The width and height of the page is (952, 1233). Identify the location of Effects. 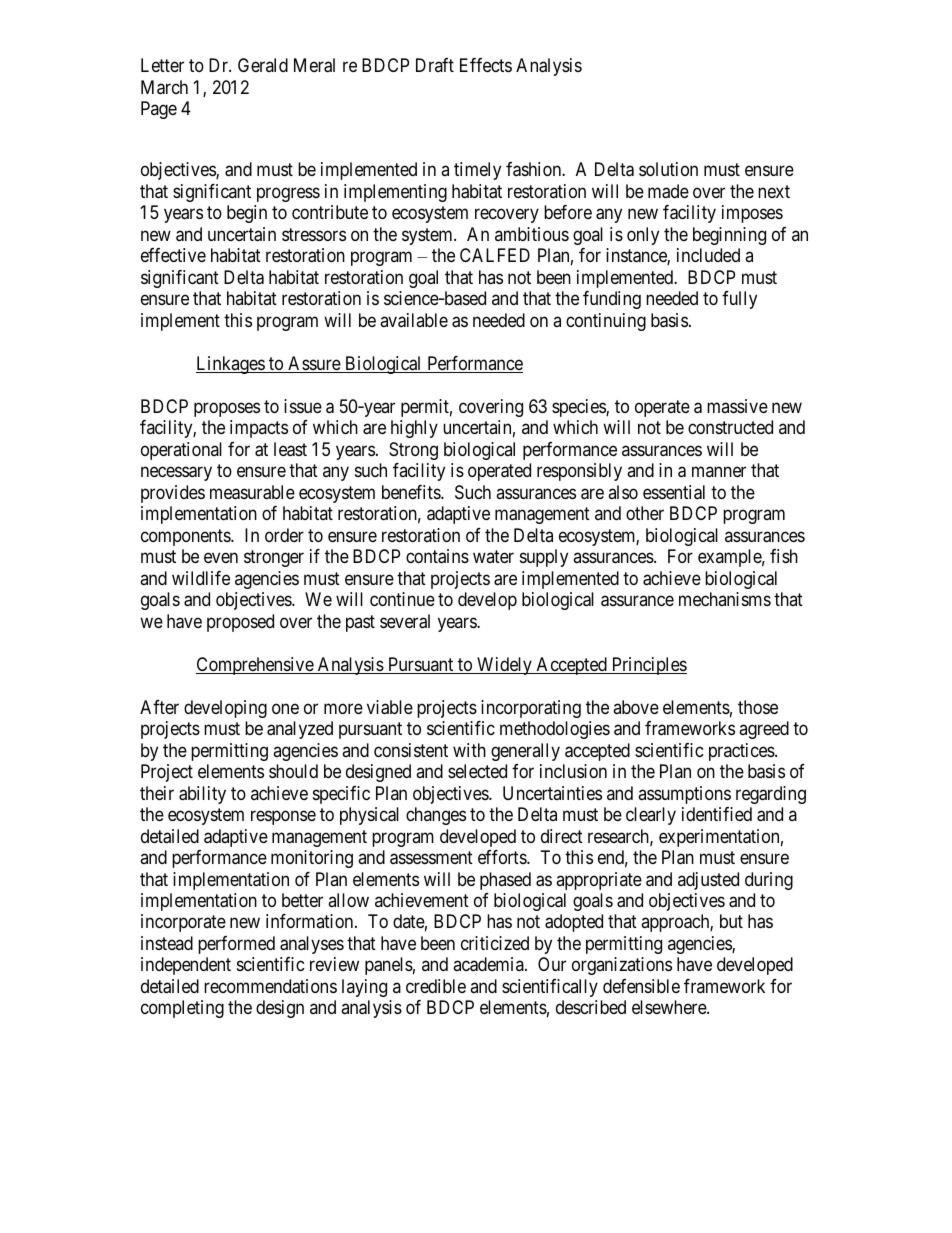
(486, 65).
